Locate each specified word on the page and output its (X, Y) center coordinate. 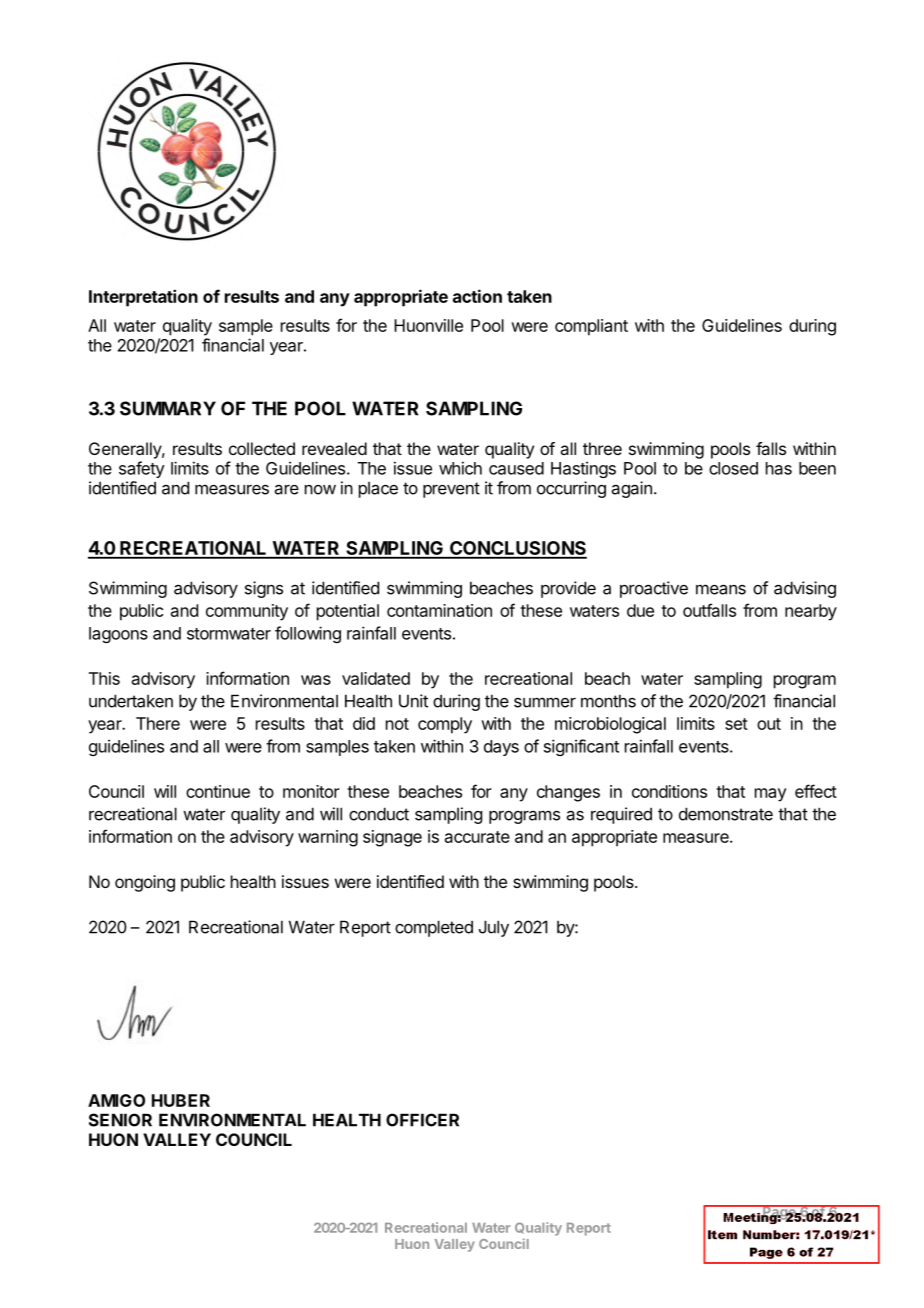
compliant (591, 327)
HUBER (181, 1100)
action (477, 296)
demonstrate (726, 814)
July (494, 928)
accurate (477, 837)
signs (264, 589)
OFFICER (422, 1120)
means (721, 589)
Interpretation (143, 298)
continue (218, 791)
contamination (439, 610)
